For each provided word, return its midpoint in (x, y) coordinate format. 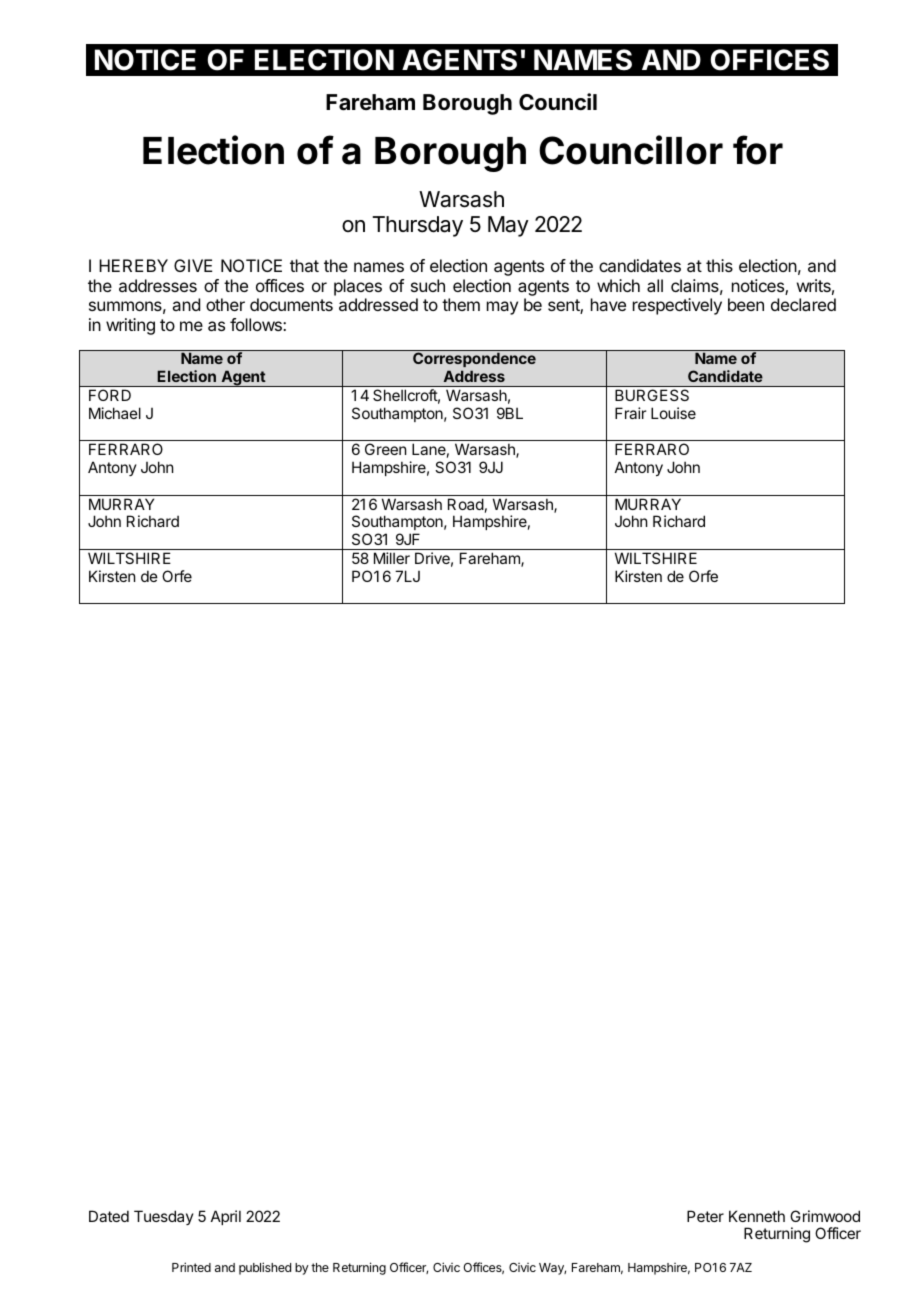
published (265, 1268)
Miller (392, 558)
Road (466, 504)
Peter (705, 1216)
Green (385, 449)
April (226, 1217)
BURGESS (652, 395)
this (719, 265)
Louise (673, 413)
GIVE (193, 265)
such (428, 285)
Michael (115, 413)
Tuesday (164, 1217)
